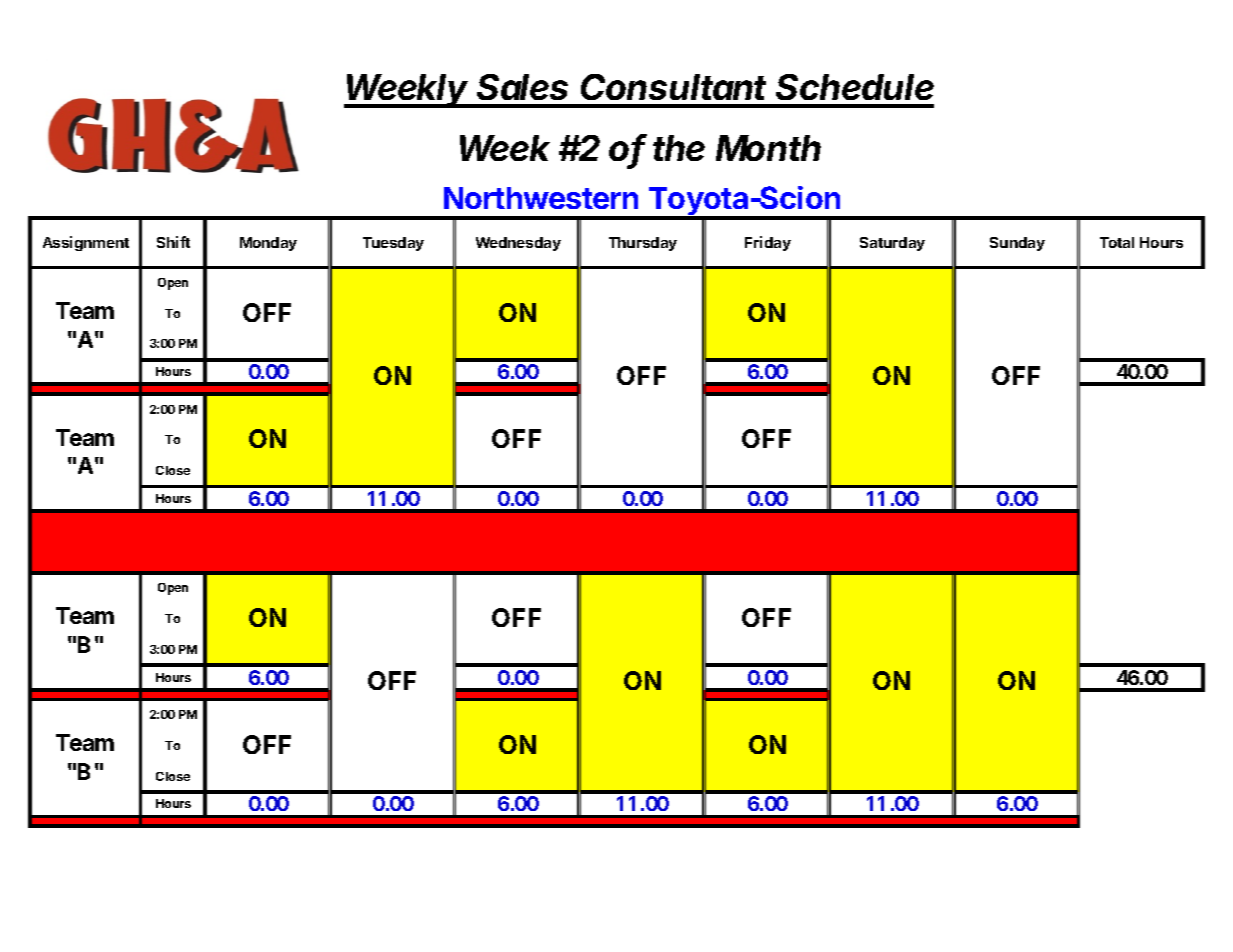  What do you see at coordinates (541, 198) in the image?
I see `Northwestern` at bounding box center [541, 198].
